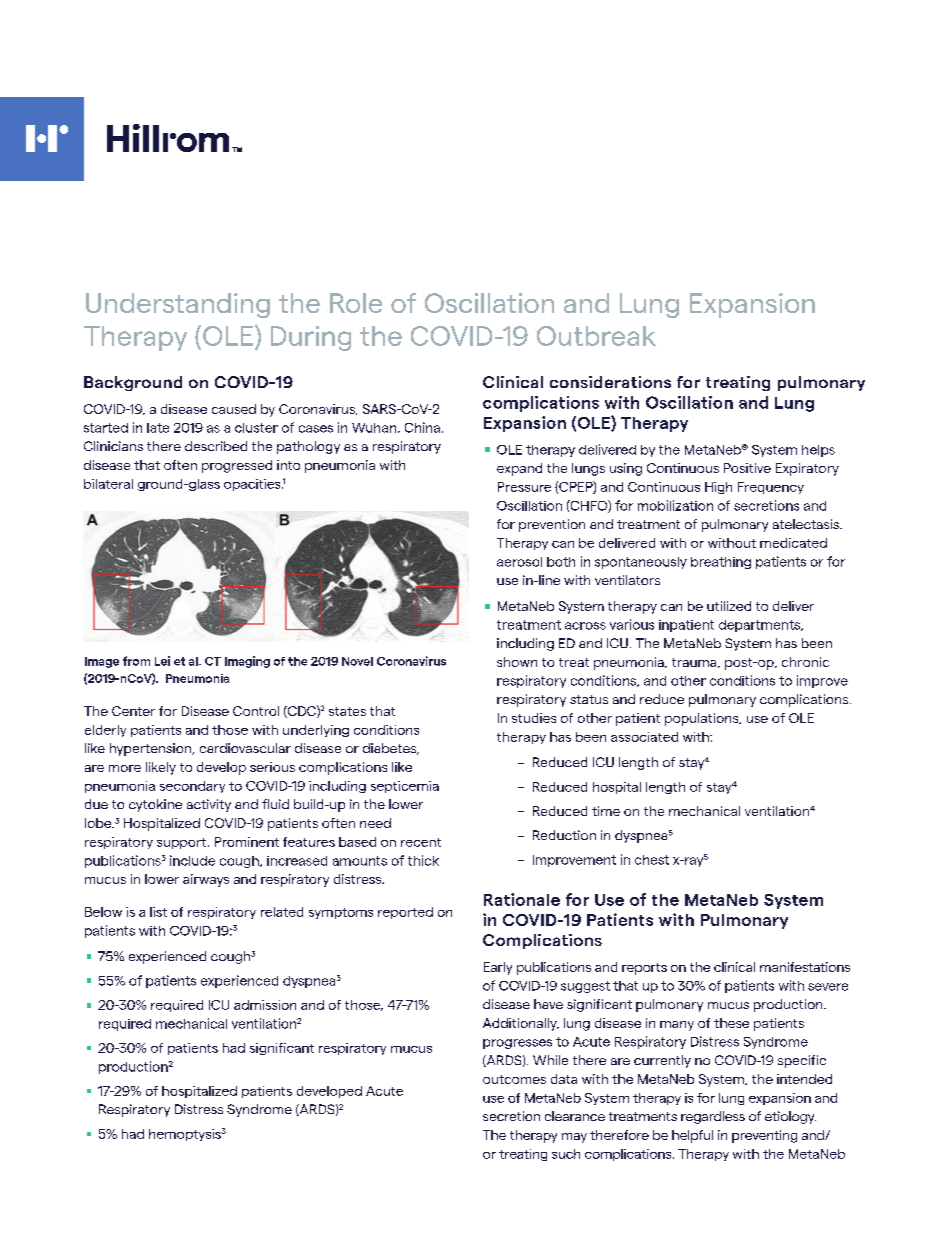 The image size is (952, 1233). What do you see at coordinates (356, 303) in the document?
I see `Role` at bounding box center [356, 303].
